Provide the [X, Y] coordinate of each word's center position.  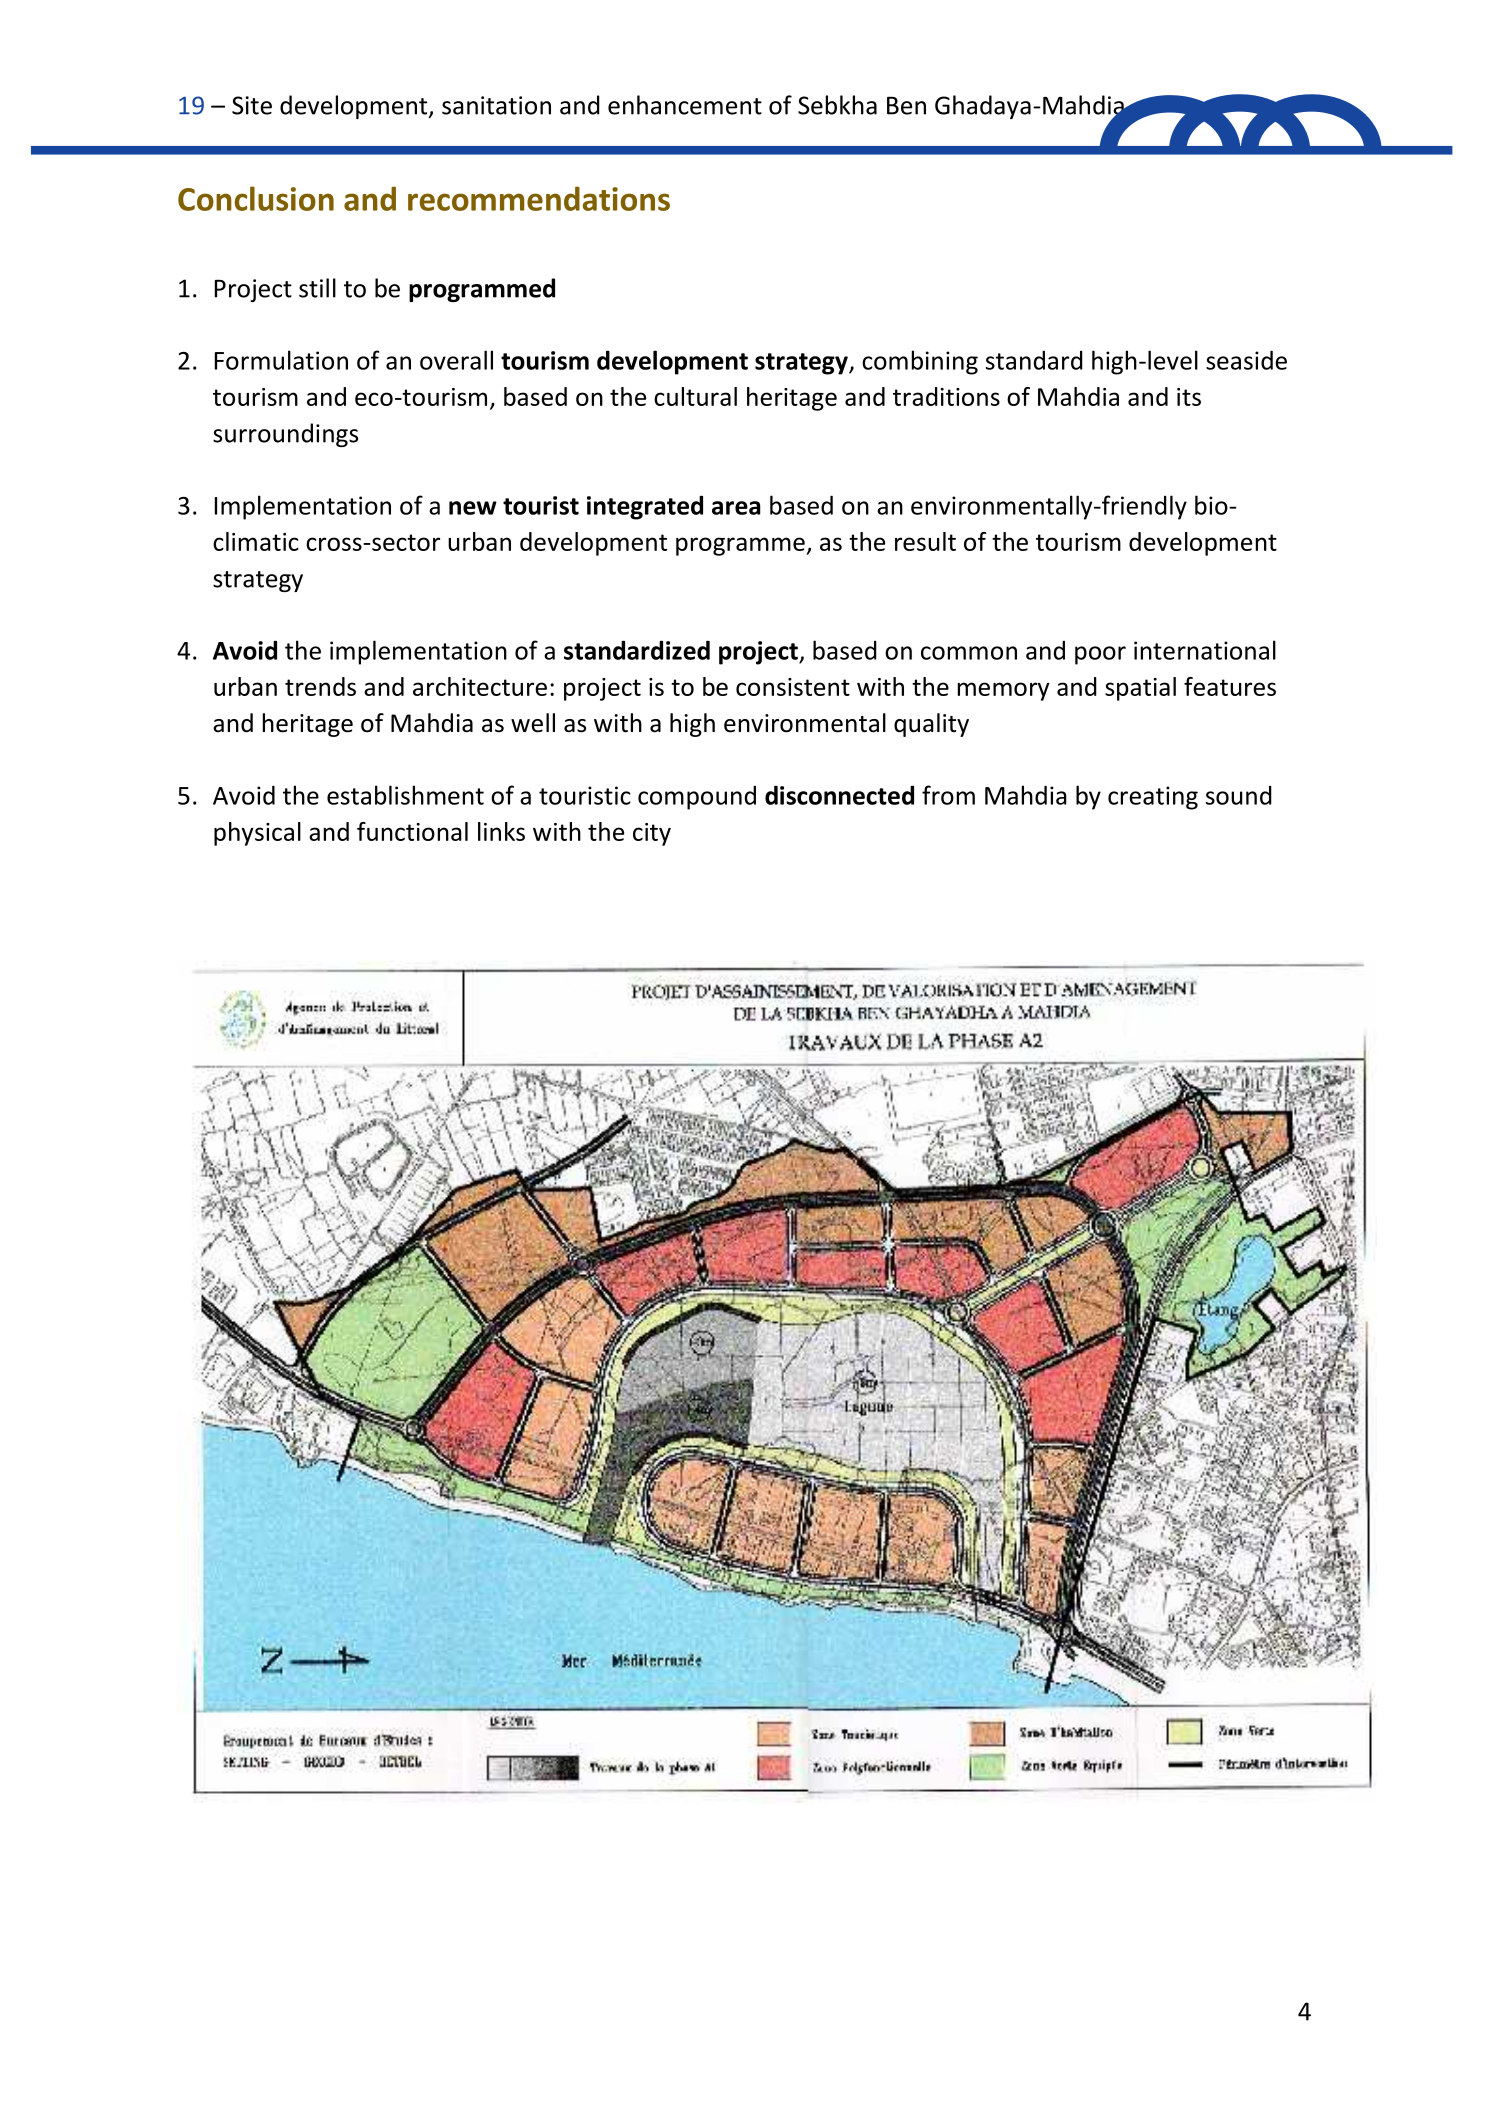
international [1205, 650]
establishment [405, 795]
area [736, 508]
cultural [695, 396]
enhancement [685, 105]
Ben [906, 106]
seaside [1246, 360]
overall [456, 360]
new [473, 508]
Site [252, 105]
